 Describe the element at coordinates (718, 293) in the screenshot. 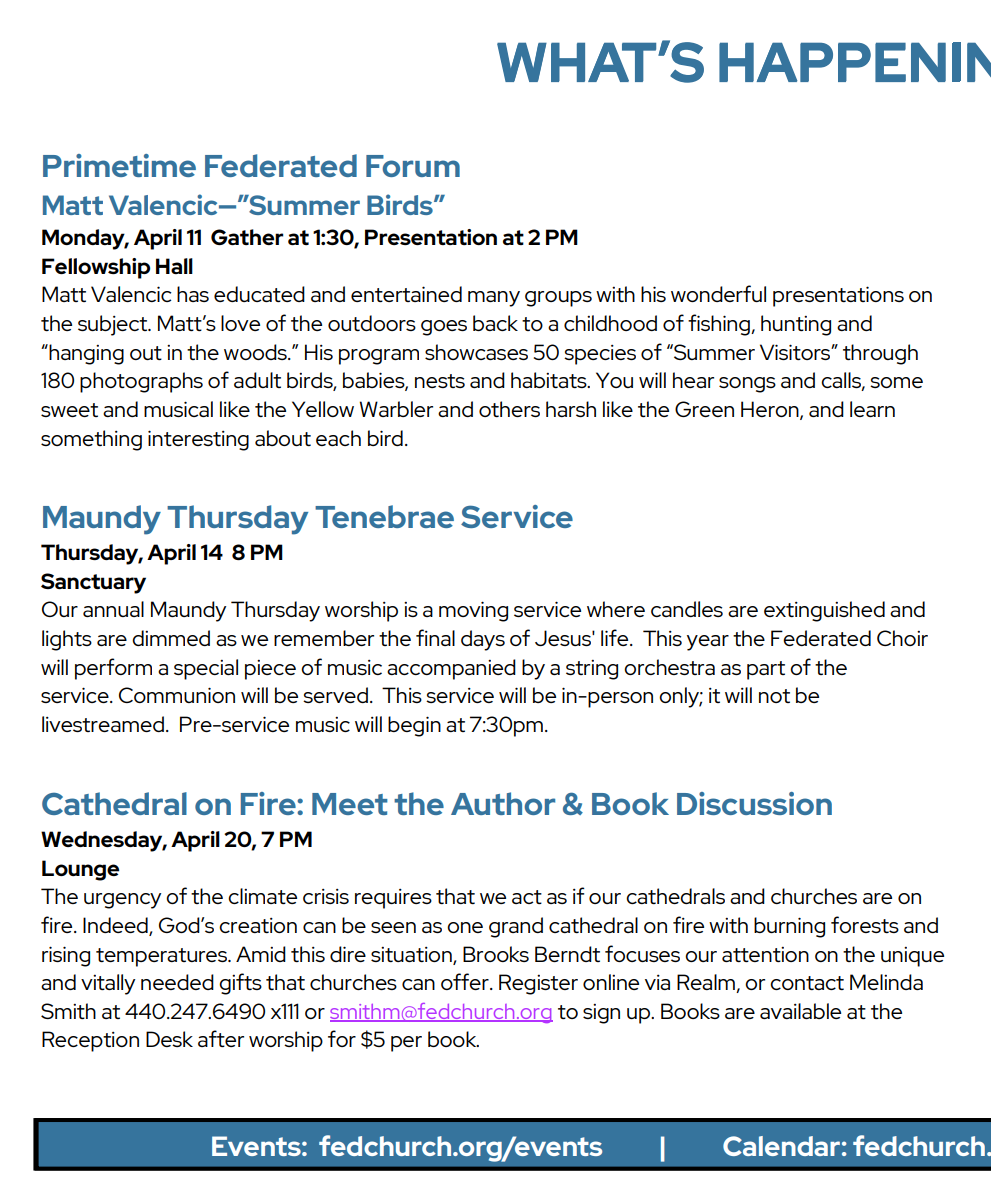

I see `wonderful` at that location.
